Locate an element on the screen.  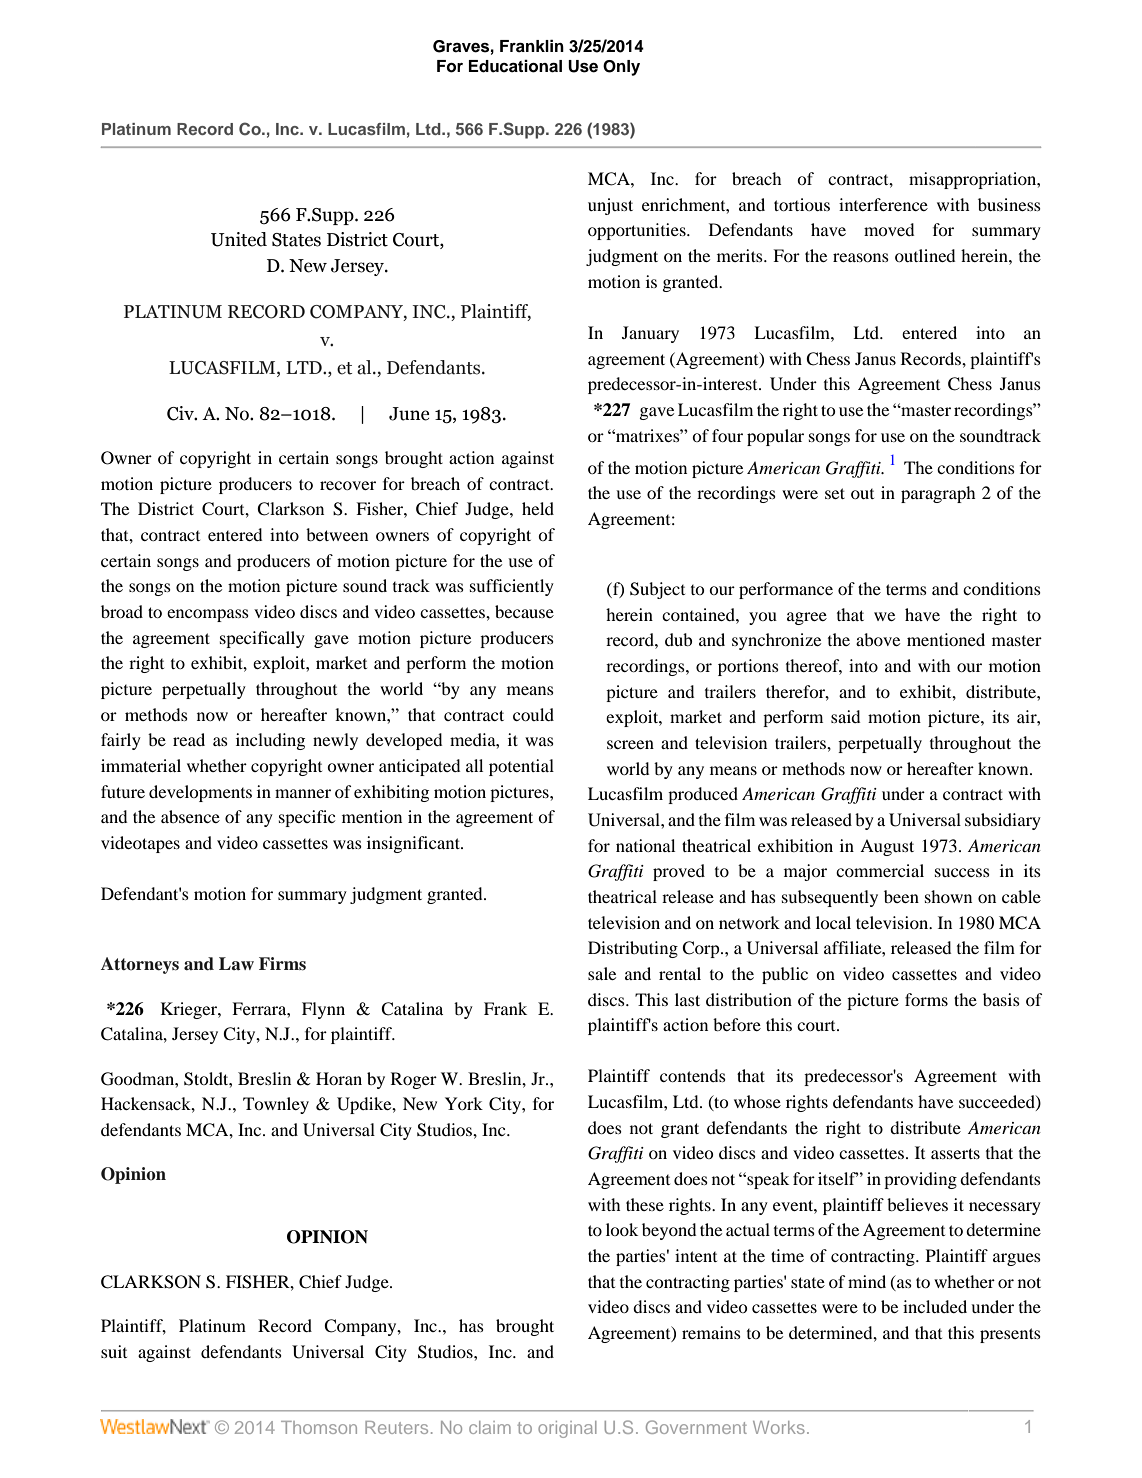
potential is located at coordinates (521, 767).
